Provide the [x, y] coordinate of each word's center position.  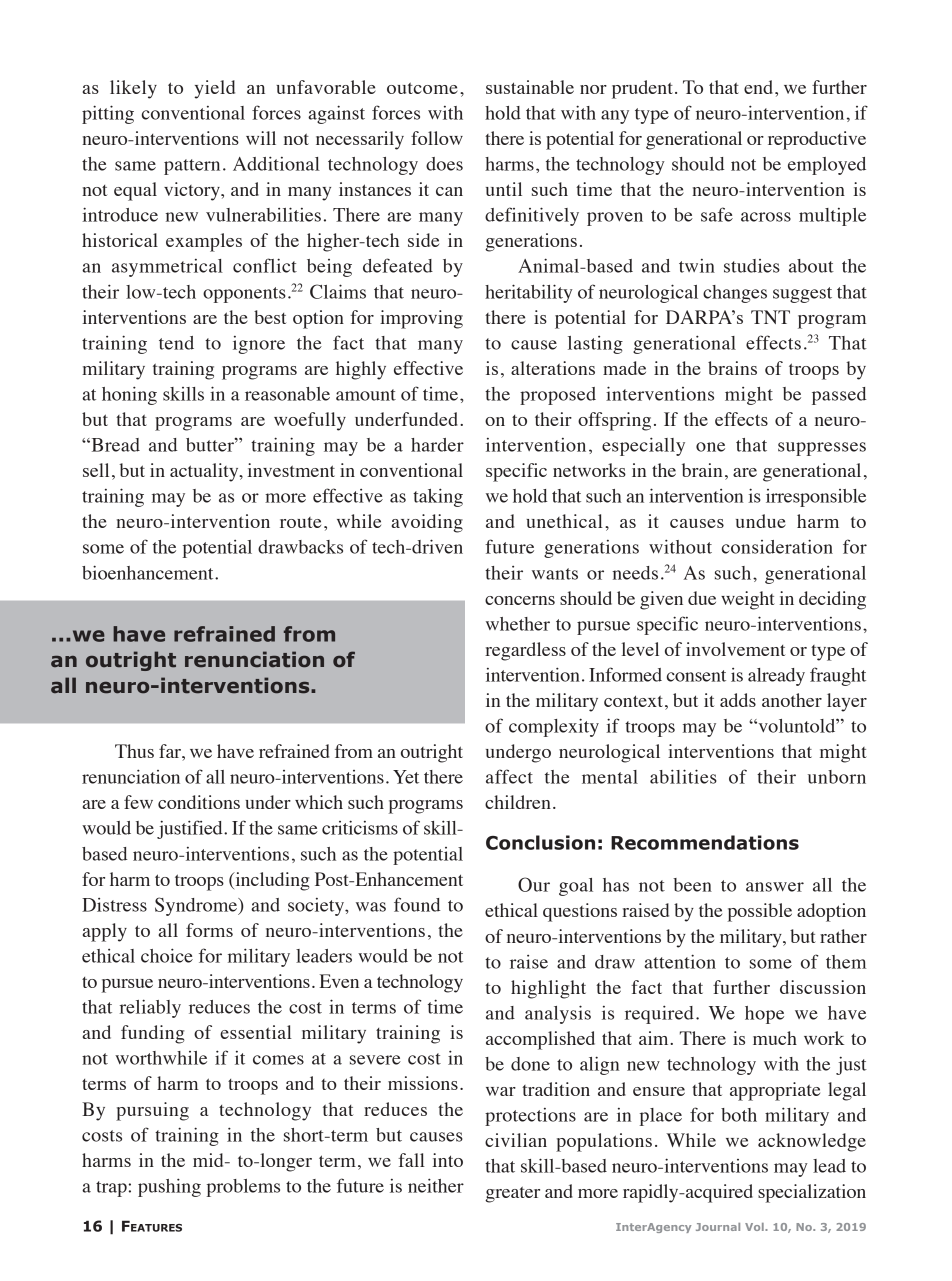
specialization [812, 1193]
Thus [134, 751]
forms [209, 930]
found [417, 904]
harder [437, 445]
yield [214, 89]
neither [436, 1185]
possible [760, 912]
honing [129, 395]
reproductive [817, 140]
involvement [735, 649]
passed [839, 396]
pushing [169, 1187]
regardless [525, 651]
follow [437, 138]
